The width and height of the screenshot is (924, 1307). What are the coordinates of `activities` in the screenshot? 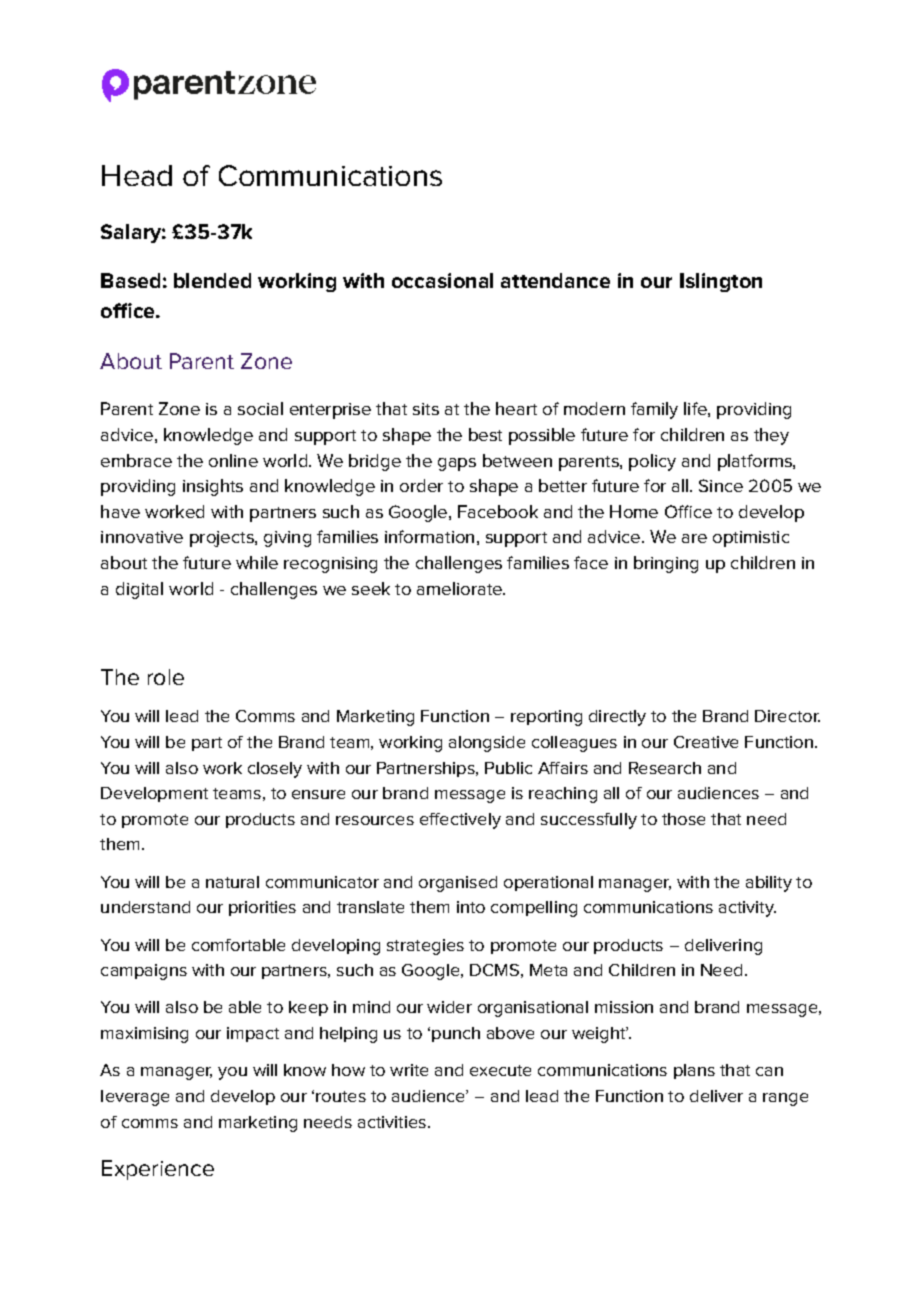 It's located at (392, 1122).
